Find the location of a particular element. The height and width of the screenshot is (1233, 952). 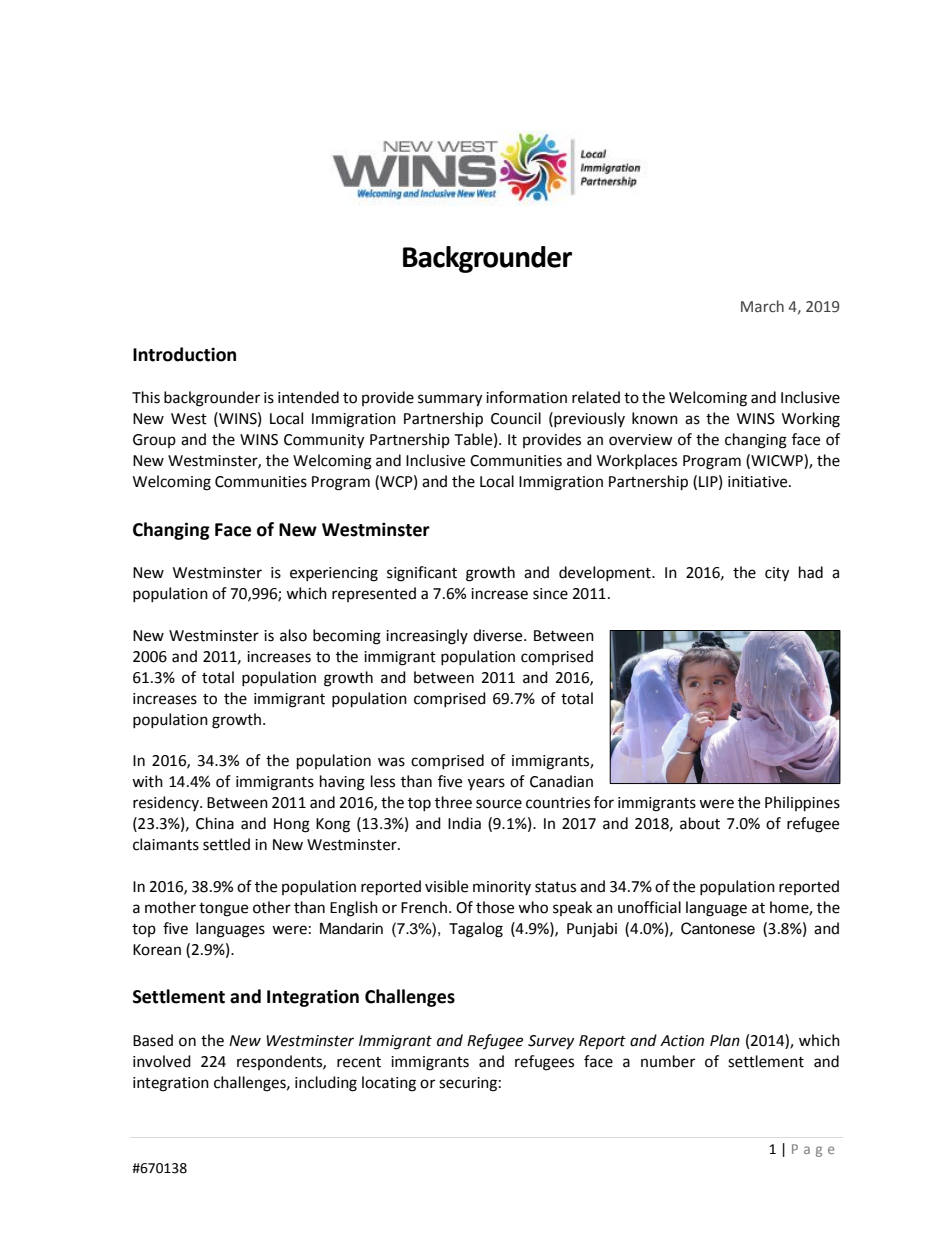

Philippines is located at coordinates (802, 804).
